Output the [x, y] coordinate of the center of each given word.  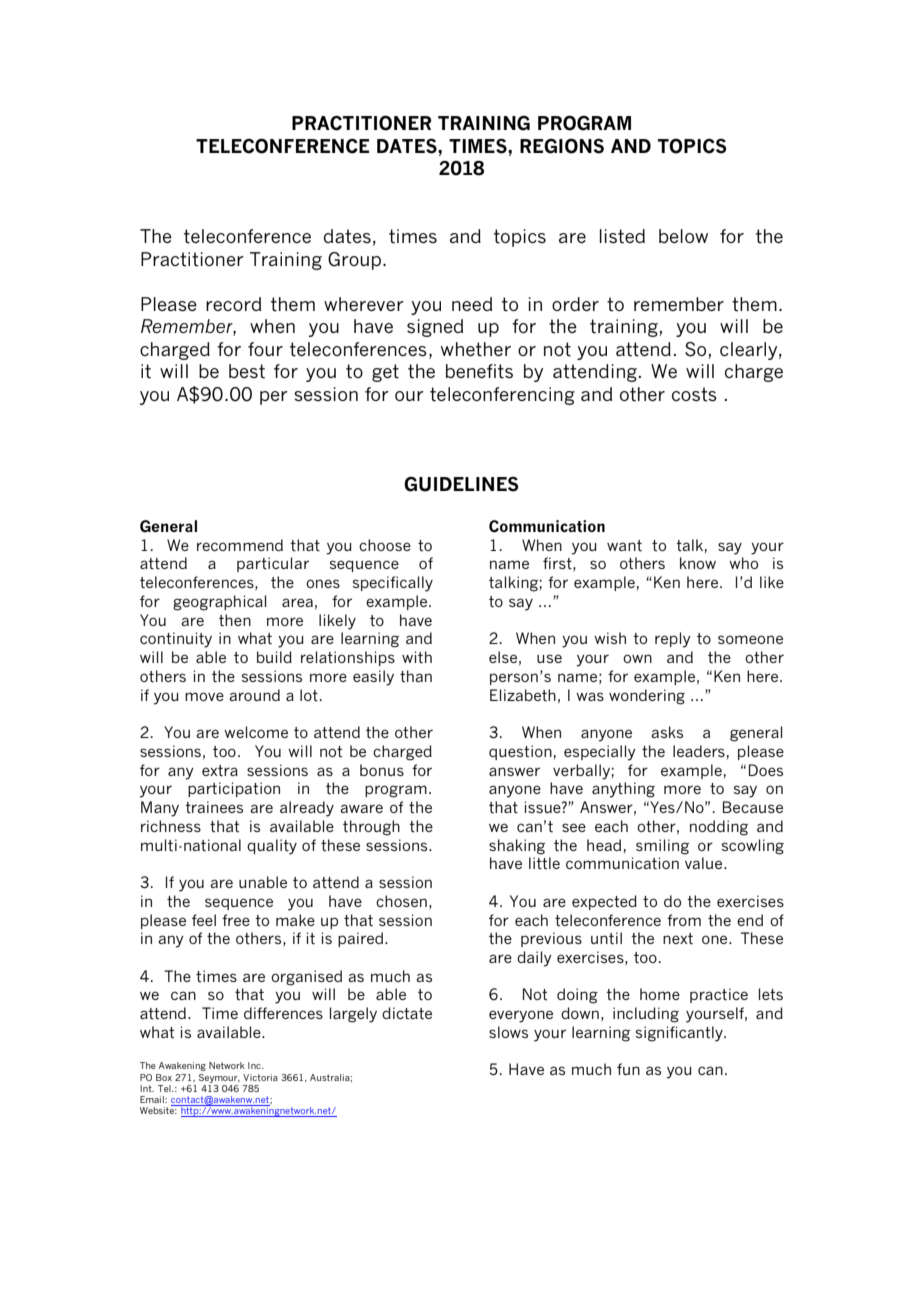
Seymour [219, 1078]
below [683, 236]
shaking [517, 847]
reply [673, 640]
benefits [479, 371]
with [417, 657]
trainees [214, 807]
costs [694, 394]
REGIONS [562, 146]
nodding [719, 828]
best [247, 371]
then [235, 620]
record [233, 304]
